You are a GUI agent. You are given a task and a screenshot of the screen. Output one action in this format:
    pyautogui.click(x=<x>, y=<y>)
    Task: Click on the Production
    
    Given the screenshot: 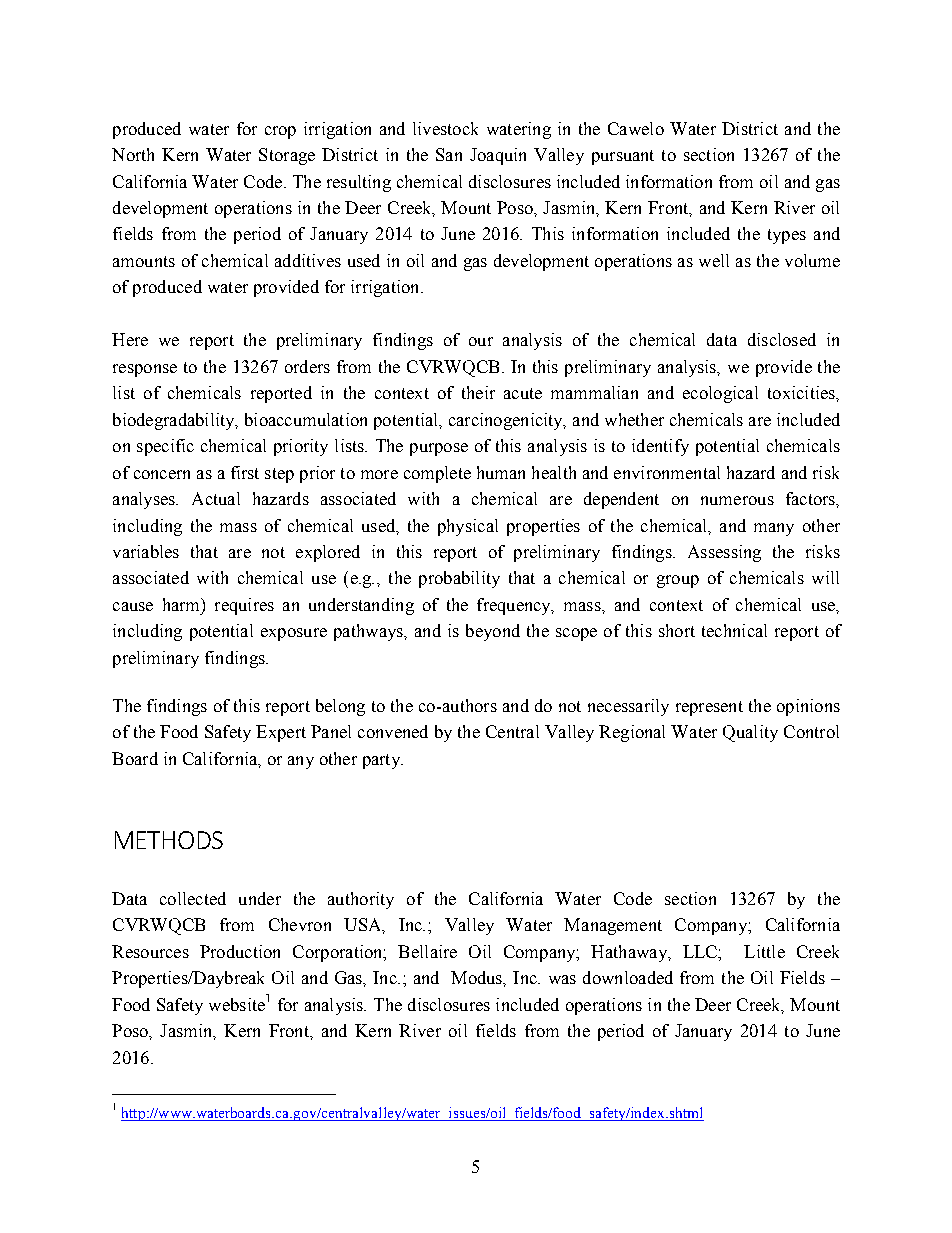 What is the action you would take?
    pyautogui.click(x=240, y=951)
